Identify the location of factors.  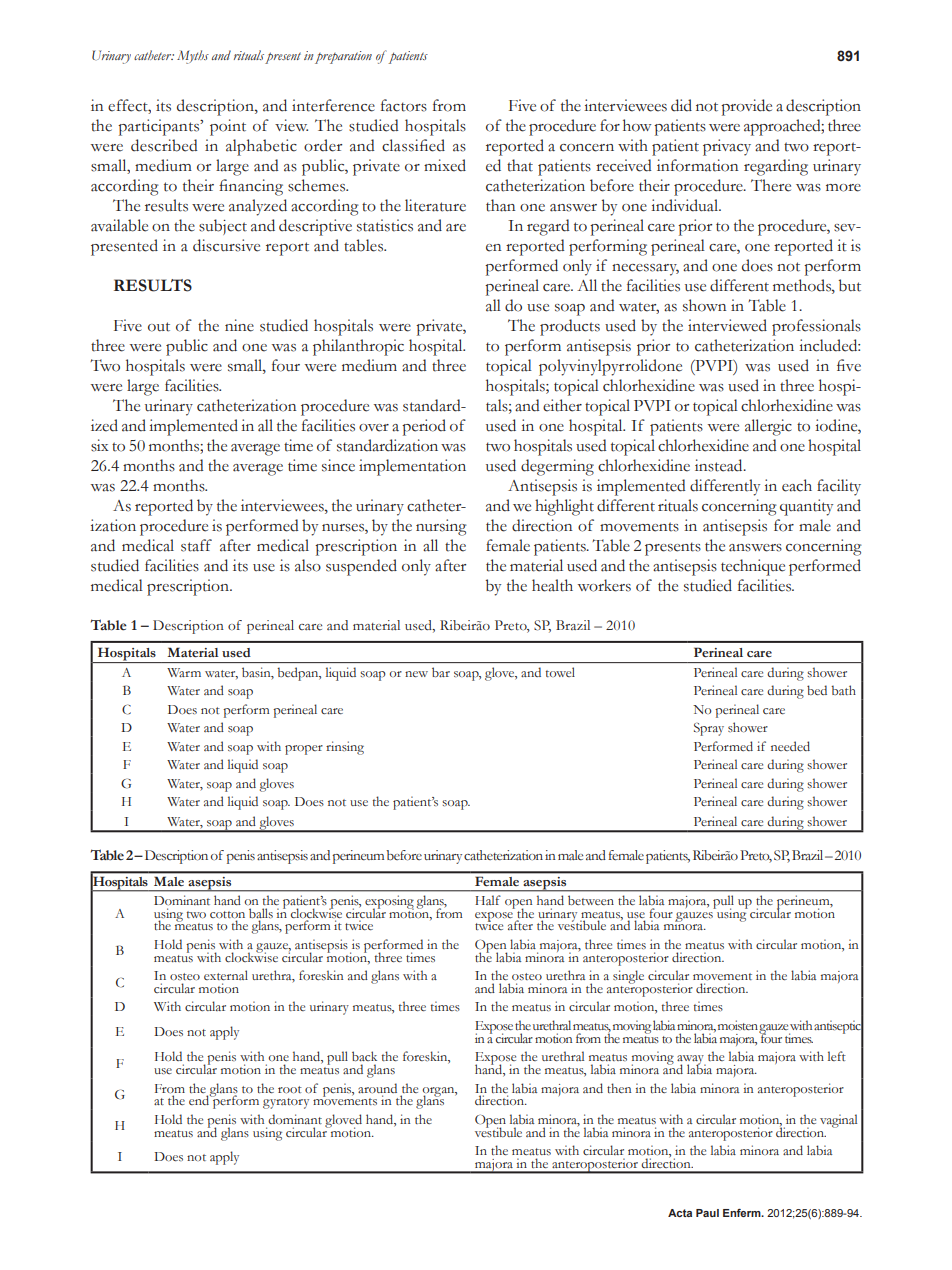
(404, 105).
